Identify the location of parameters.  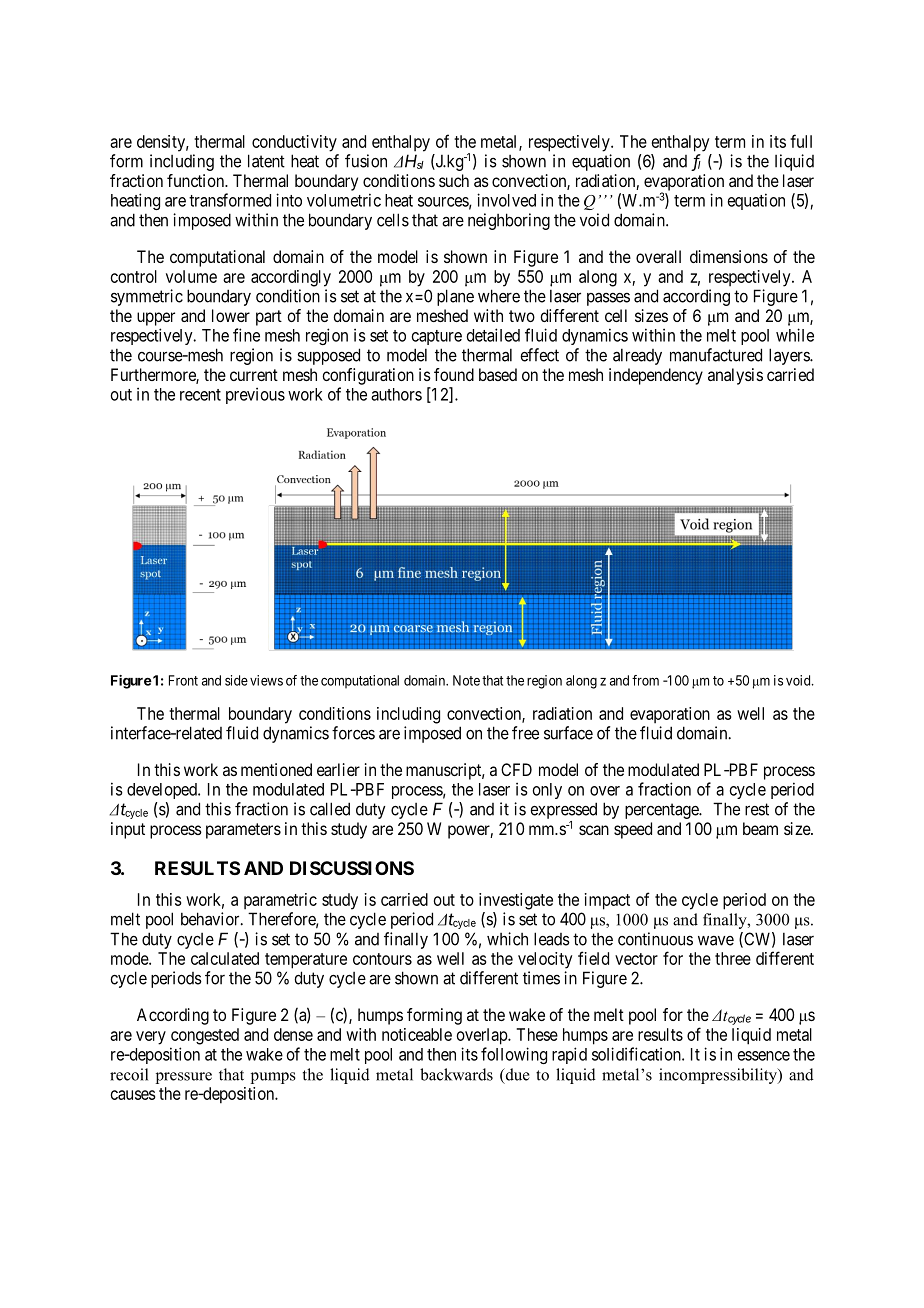
(243, 831).
